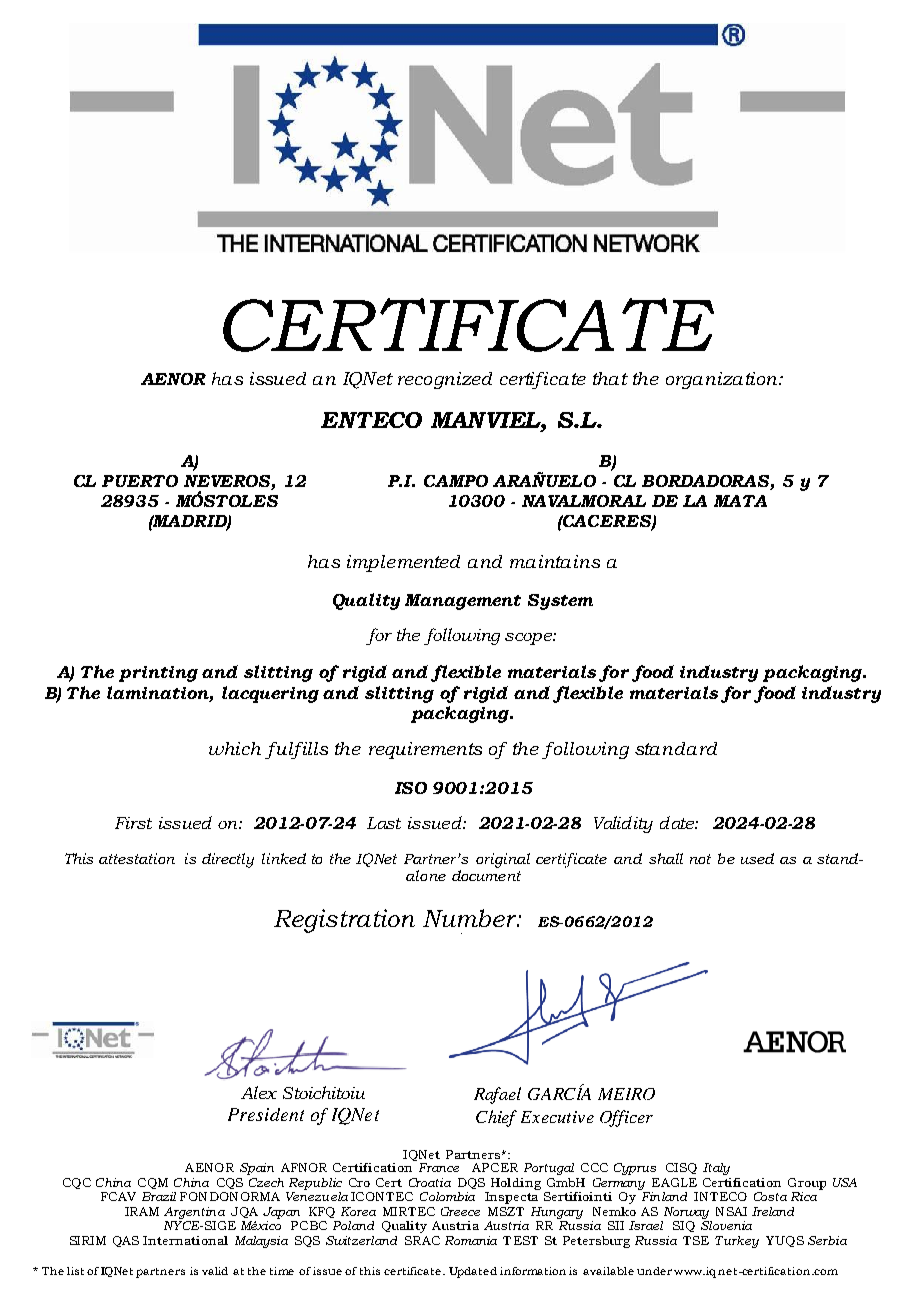 The width and height of the page is (924, 1308). What do you see at coordinates (626, 1118) in the page?
I see `Officer` at bounding box center [626, 1118].
